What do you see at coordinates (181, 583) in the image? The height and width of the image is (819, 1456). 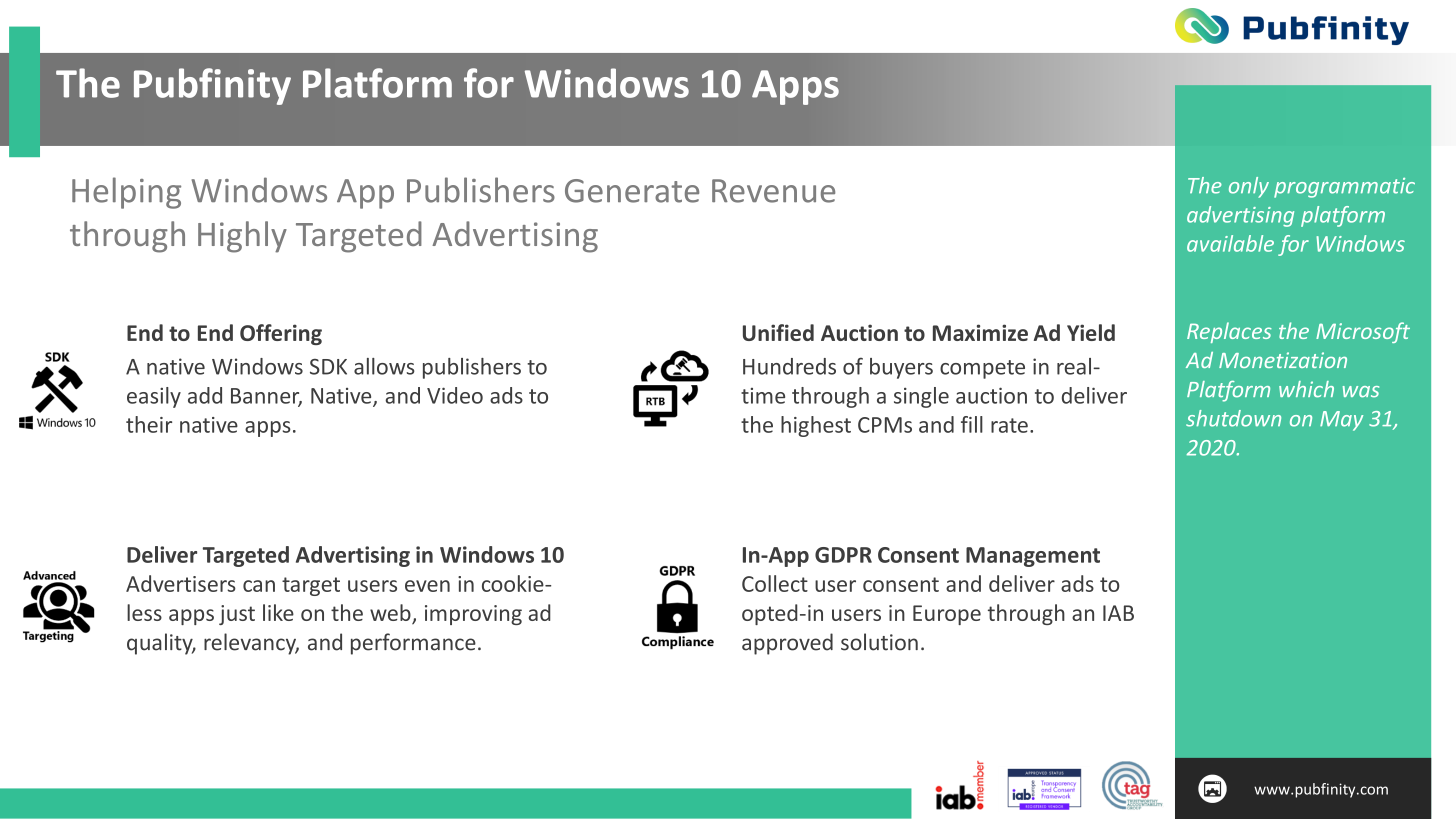 I see `Advertisers` at bounding box center [181, 583].
